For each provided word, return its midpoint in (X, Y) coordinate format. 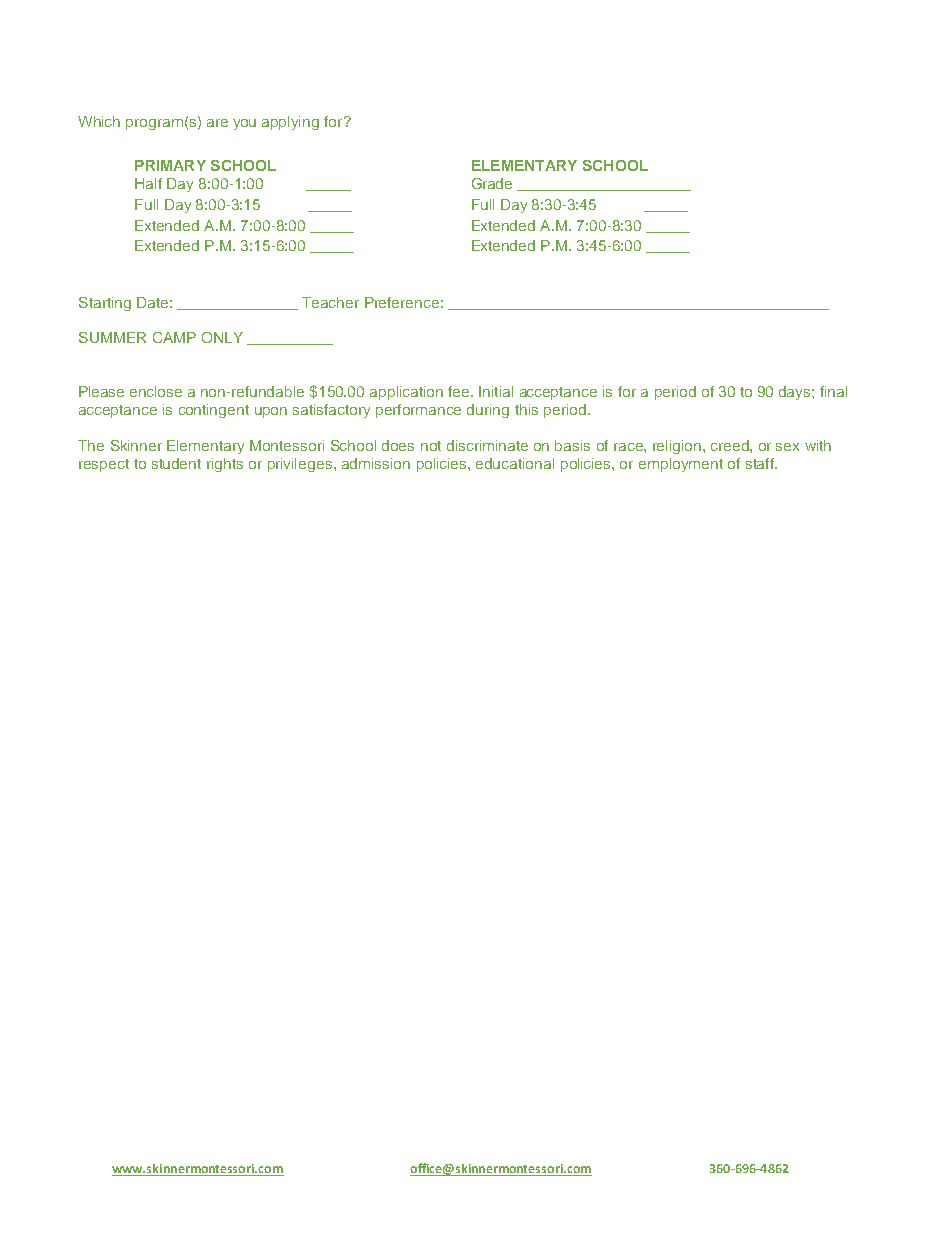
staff (761, 463)
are (217, 123)
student (176, 463)
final (833, 391)
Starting (105, 304)
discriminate (487, 445)
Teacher (330, 302)
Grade (492, 183)
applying (290, 123)
